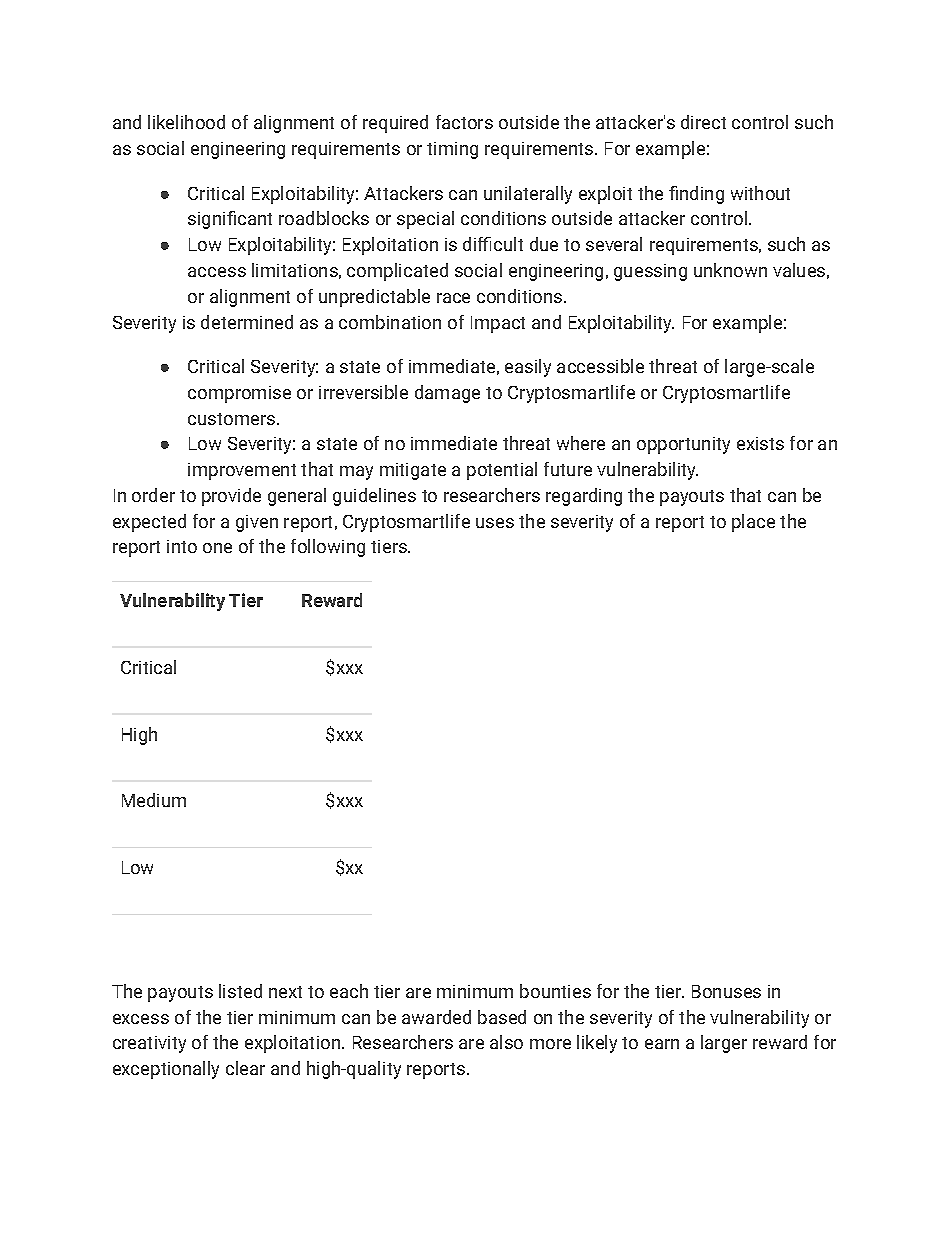 This screenshot has height=1233, width=952. What do you see at coordinates (154, 800) in the screenshot?
I see `Medium` at bounding box center [154, 800].
